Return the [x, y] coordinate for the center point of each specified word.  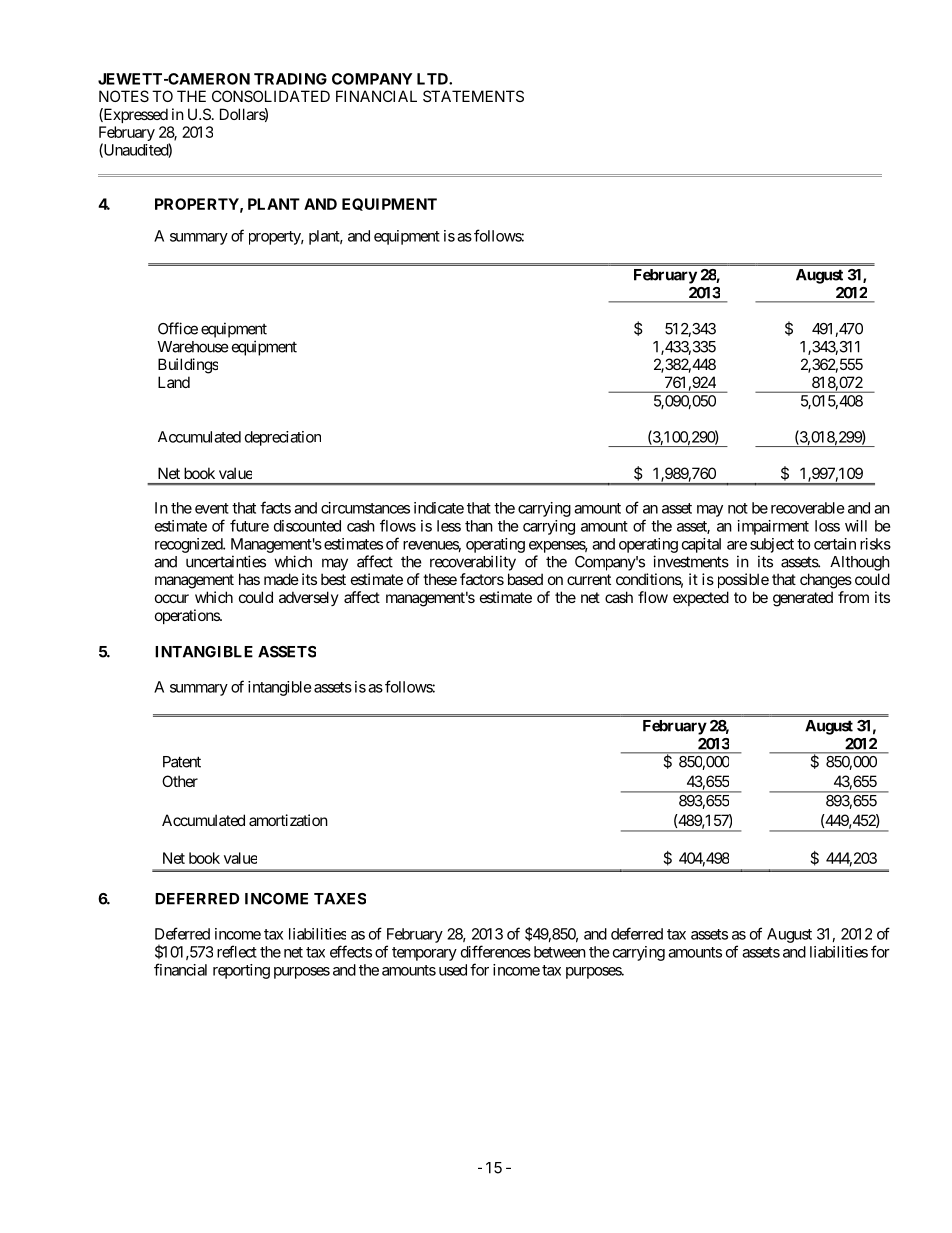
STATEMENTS [473, 96]
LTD [433, 79]
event [212, 508]
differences [496, 951]
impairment [773, 527]
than [479, 526]
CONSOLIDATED [271, 96]
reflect [237, 951]
